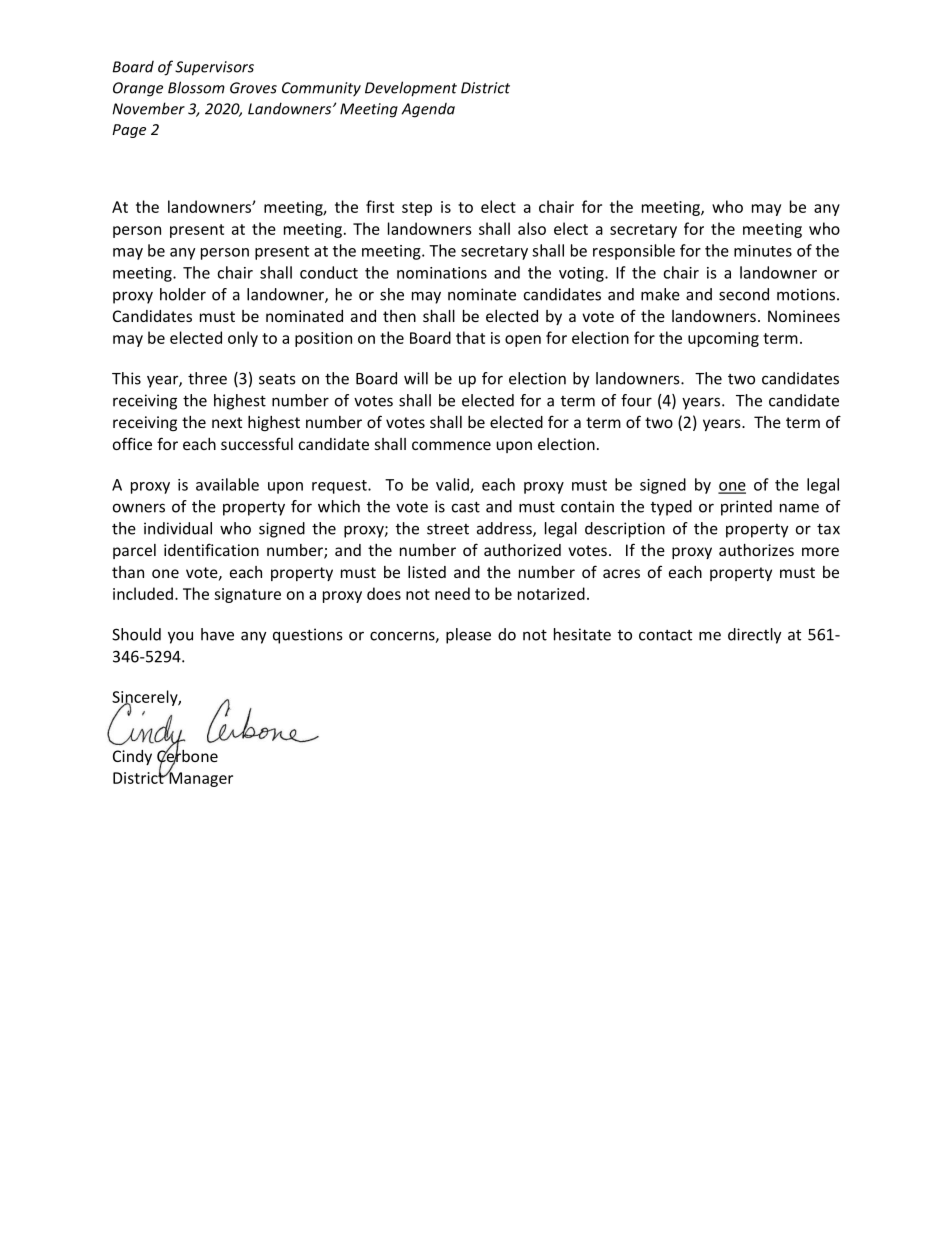  I want to click on Cindy, so click(132, 757).
